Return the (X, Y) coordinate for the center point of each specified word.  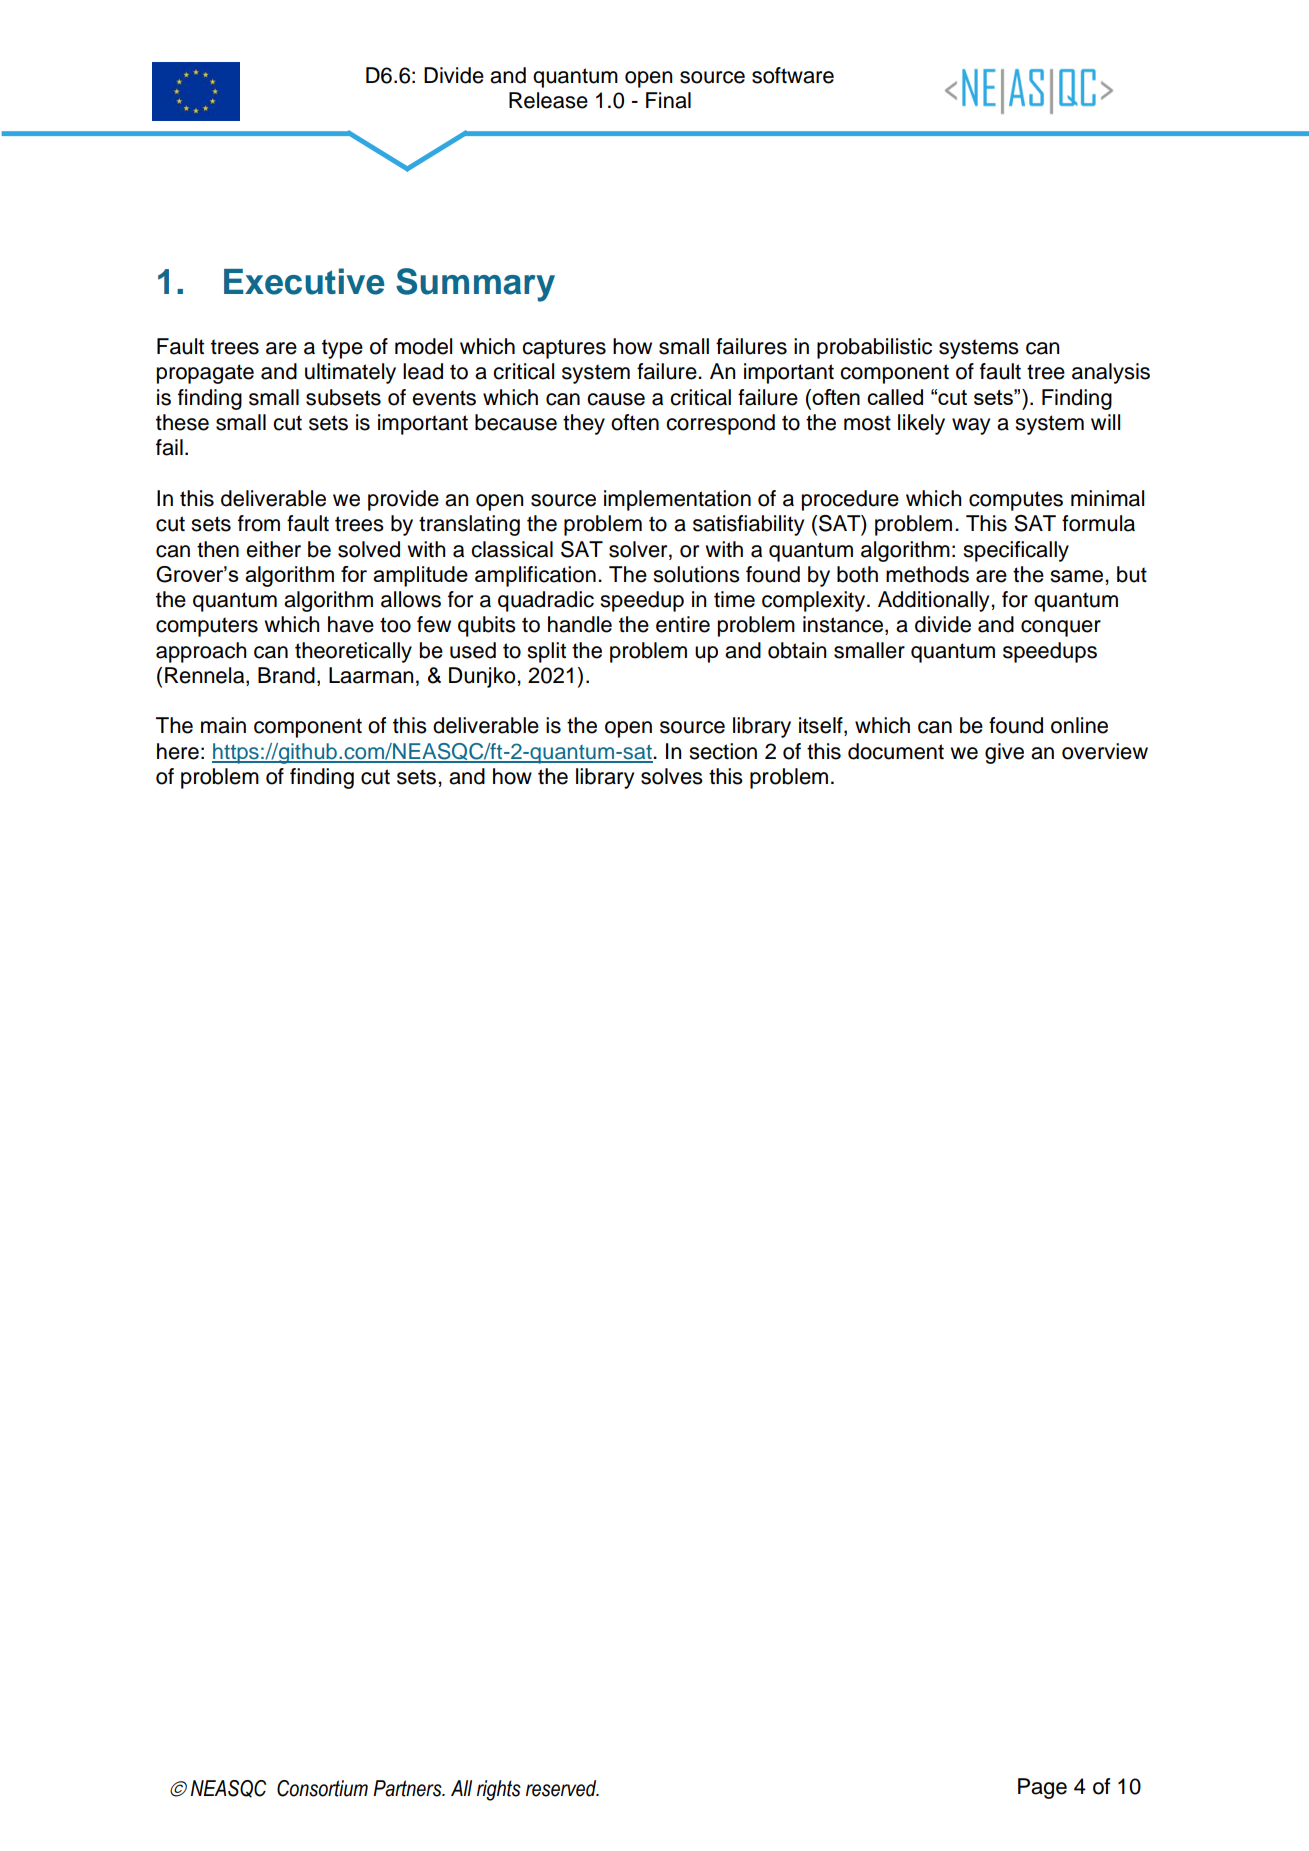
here (178, 751)
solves (672, 776)
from (259, 523)
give (1004, 753)
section (723, 751)
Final (668, 100)
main (223, 725)
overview (1105, 751)
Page (1042, 1788)
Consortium (322, 1788)
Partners (408, 1788)
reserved (562, 1788)
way (971, 426)
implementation (677, 500)
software (793, 75)
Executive (304, 281)
